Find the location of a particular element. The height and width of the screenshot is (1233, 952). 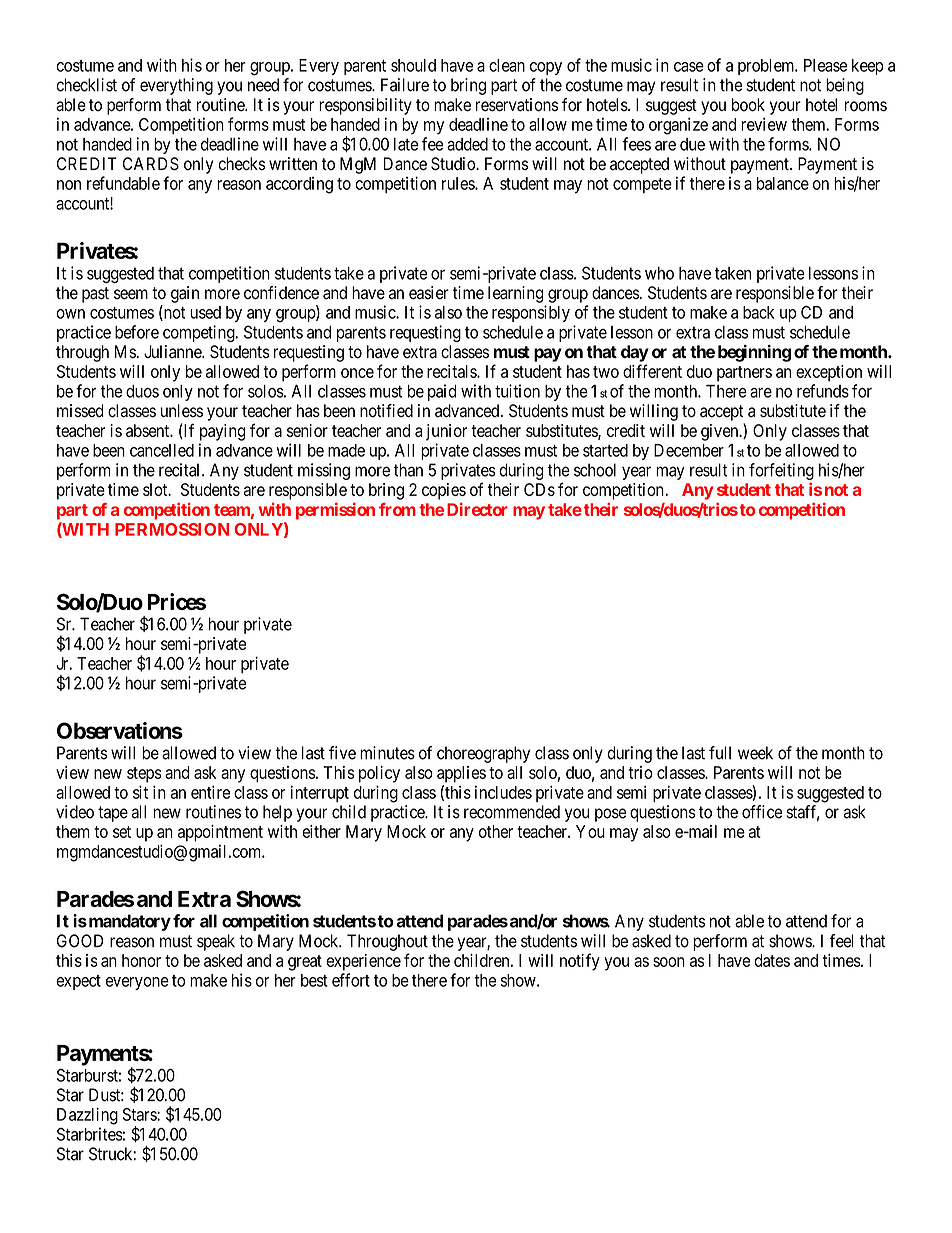

forfeiting is located at coordinates (781, 471).
